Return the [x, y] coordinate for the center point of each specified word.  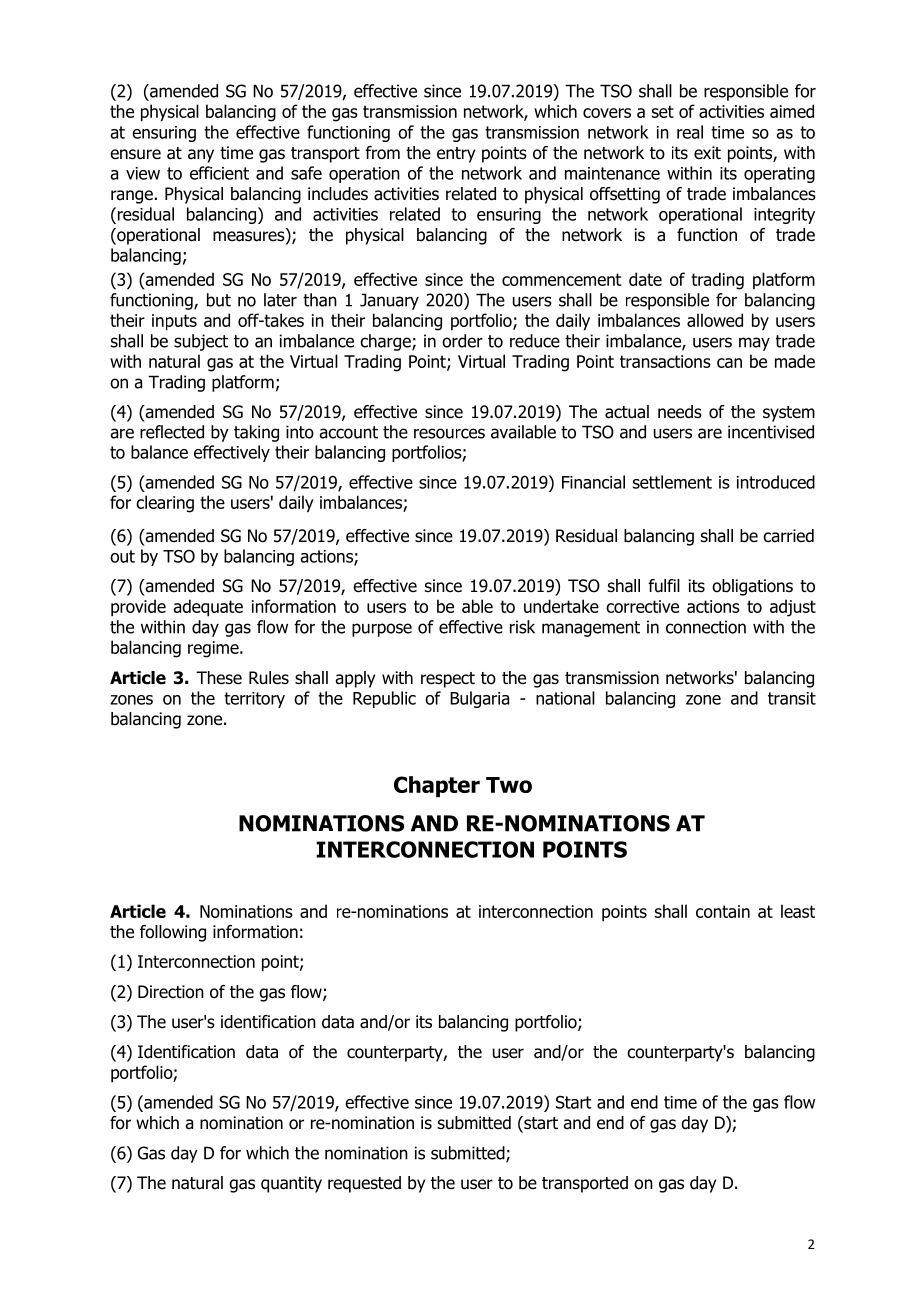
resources [449, 433]
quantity [291, 1184]
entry [456, 155]
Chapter [437, 786]
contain [723, 911]
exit [707, 153]
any [201, 156]
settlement [672, 482]
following [173, 933]
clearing [165, 504]
